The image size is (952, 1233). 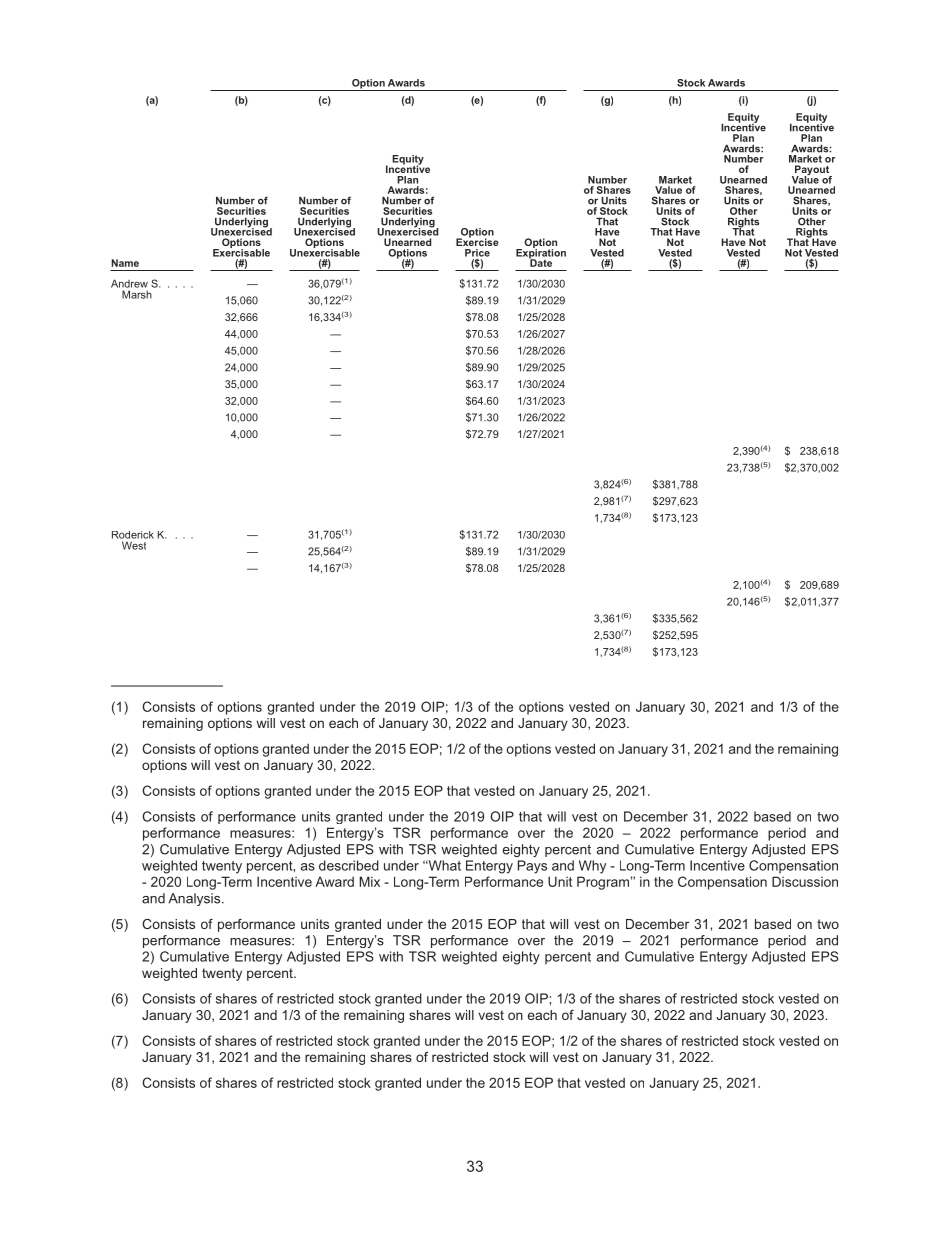 What do you see at coordinates (349, 865) in the image?
I see `described` at bounding box center [349, 865].
